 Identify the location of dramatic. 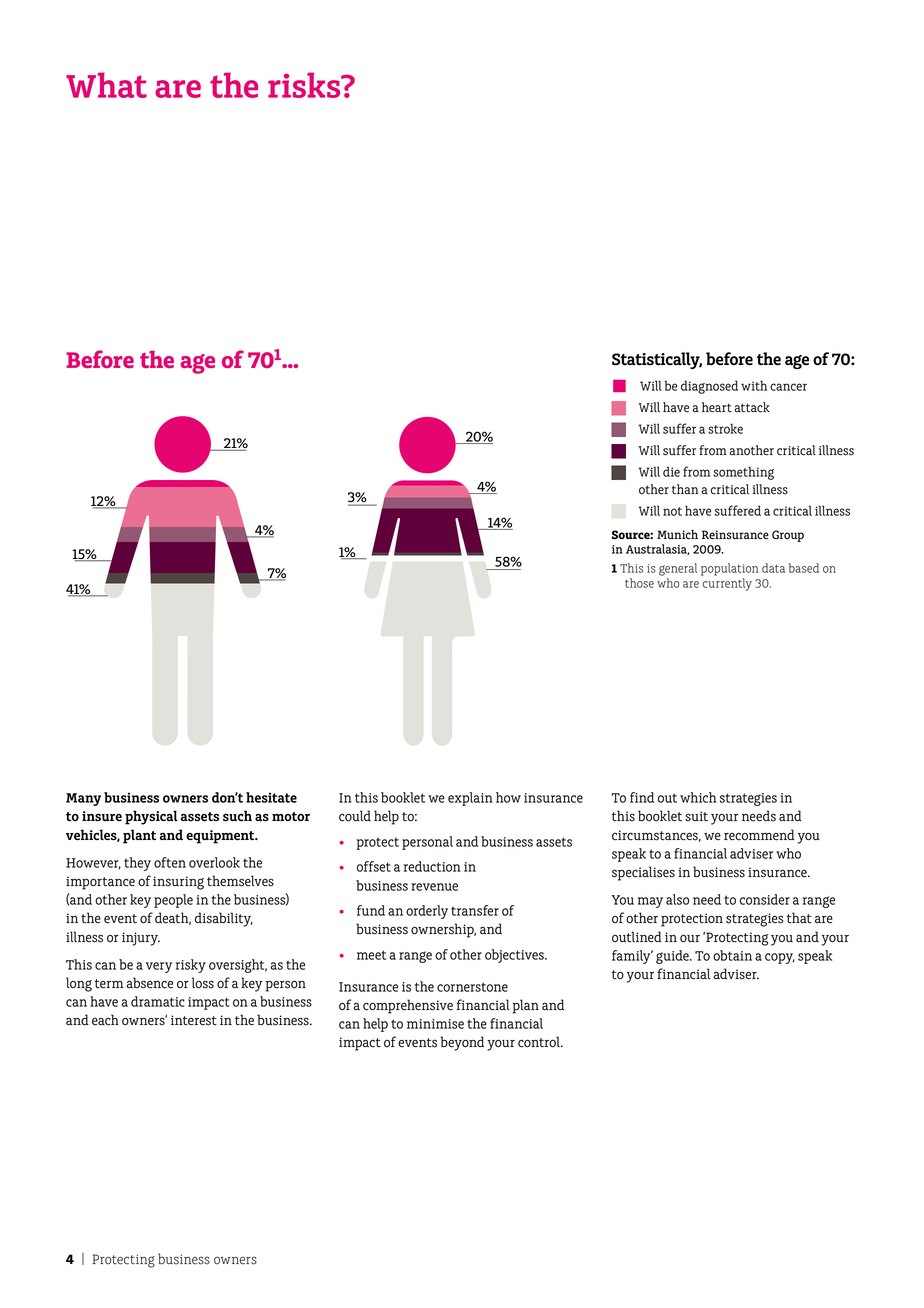
(158, 1001).
